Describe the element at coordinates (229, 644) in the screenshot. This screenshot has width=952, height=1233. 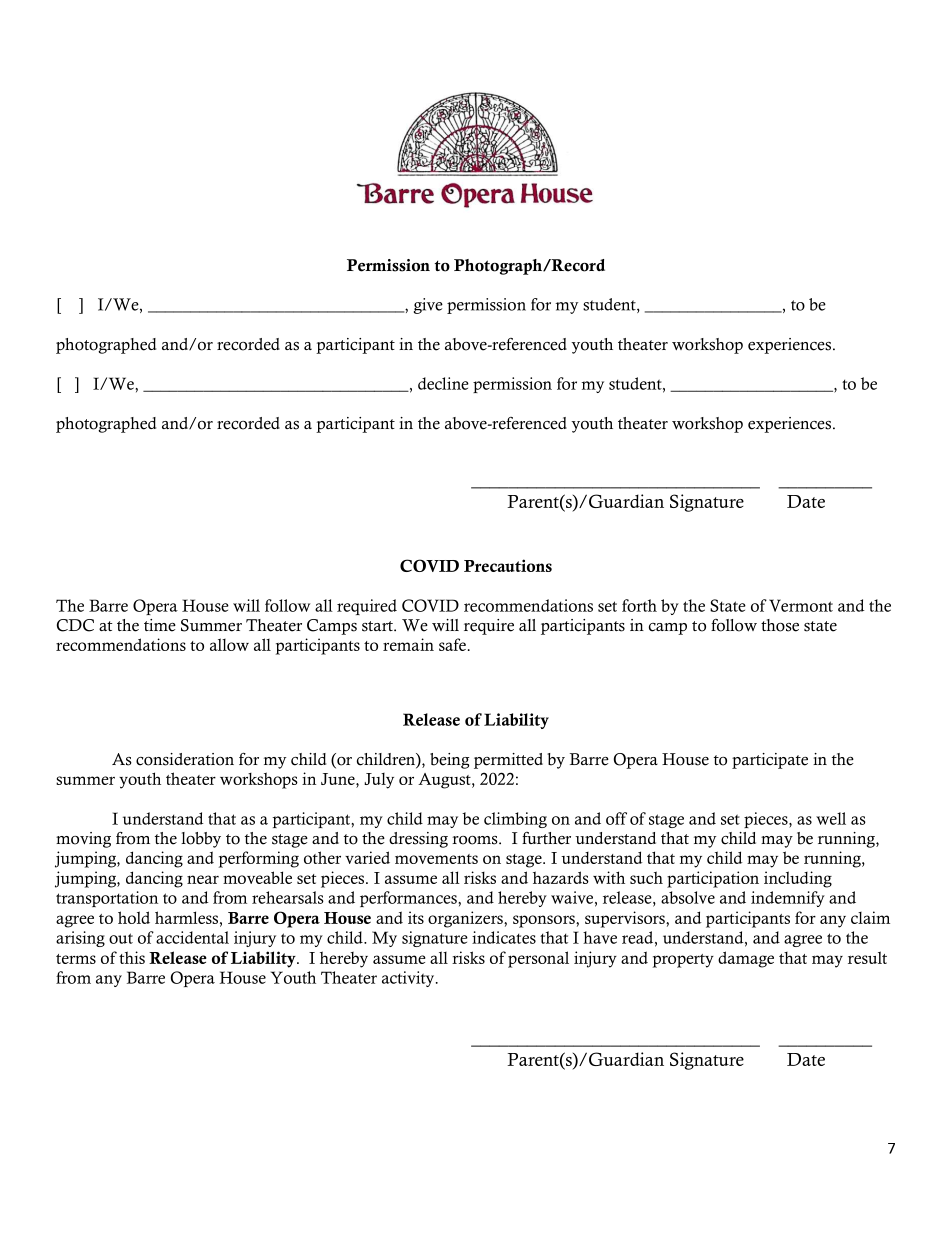
I see `allow` at that location.
